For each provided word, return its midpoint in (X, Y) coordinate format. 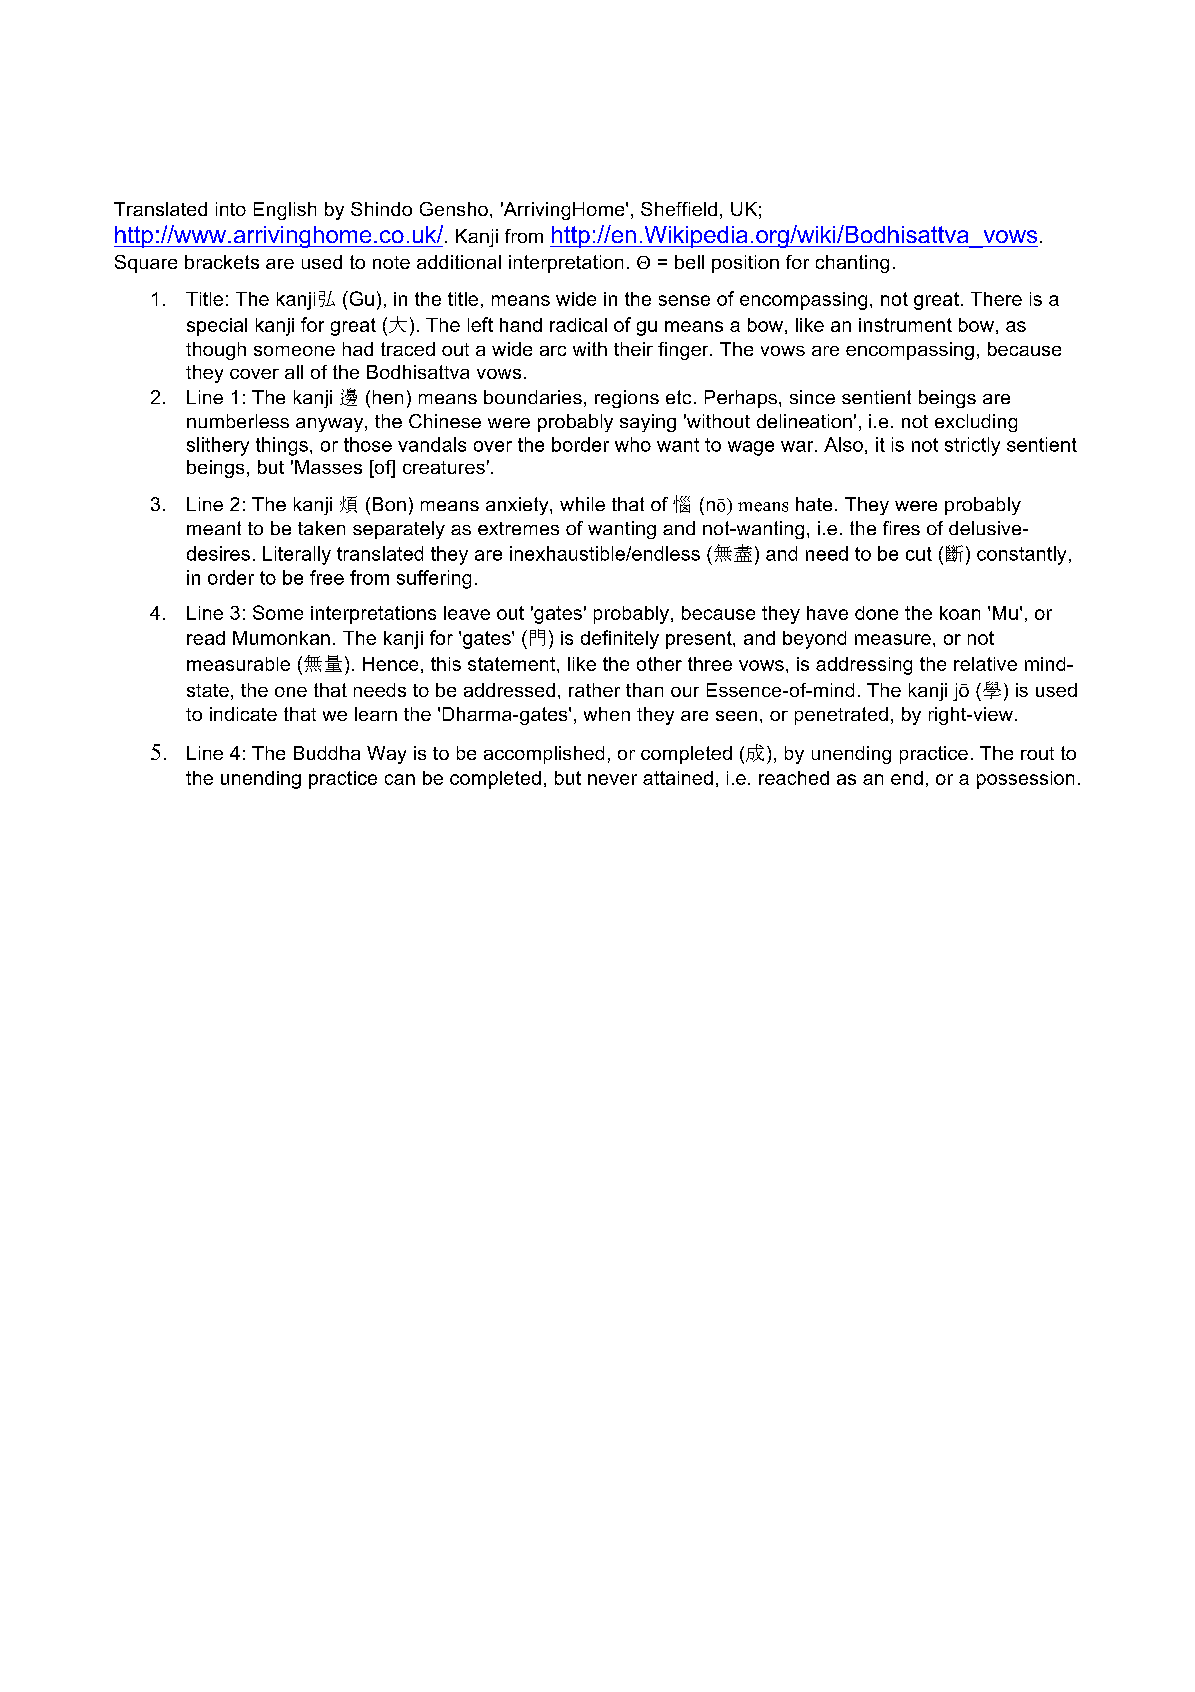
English (285, 211)
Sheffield (679, 209)
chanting (852, 264)
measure (893, 639)
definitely (620, 639)
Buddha (327, 753)
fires (901, 528)
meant (214, 528)
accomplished (544, 755)
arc (553, 351)
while (582, 504)
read (206, 638)
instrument (905, 325)
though (216, 351)
